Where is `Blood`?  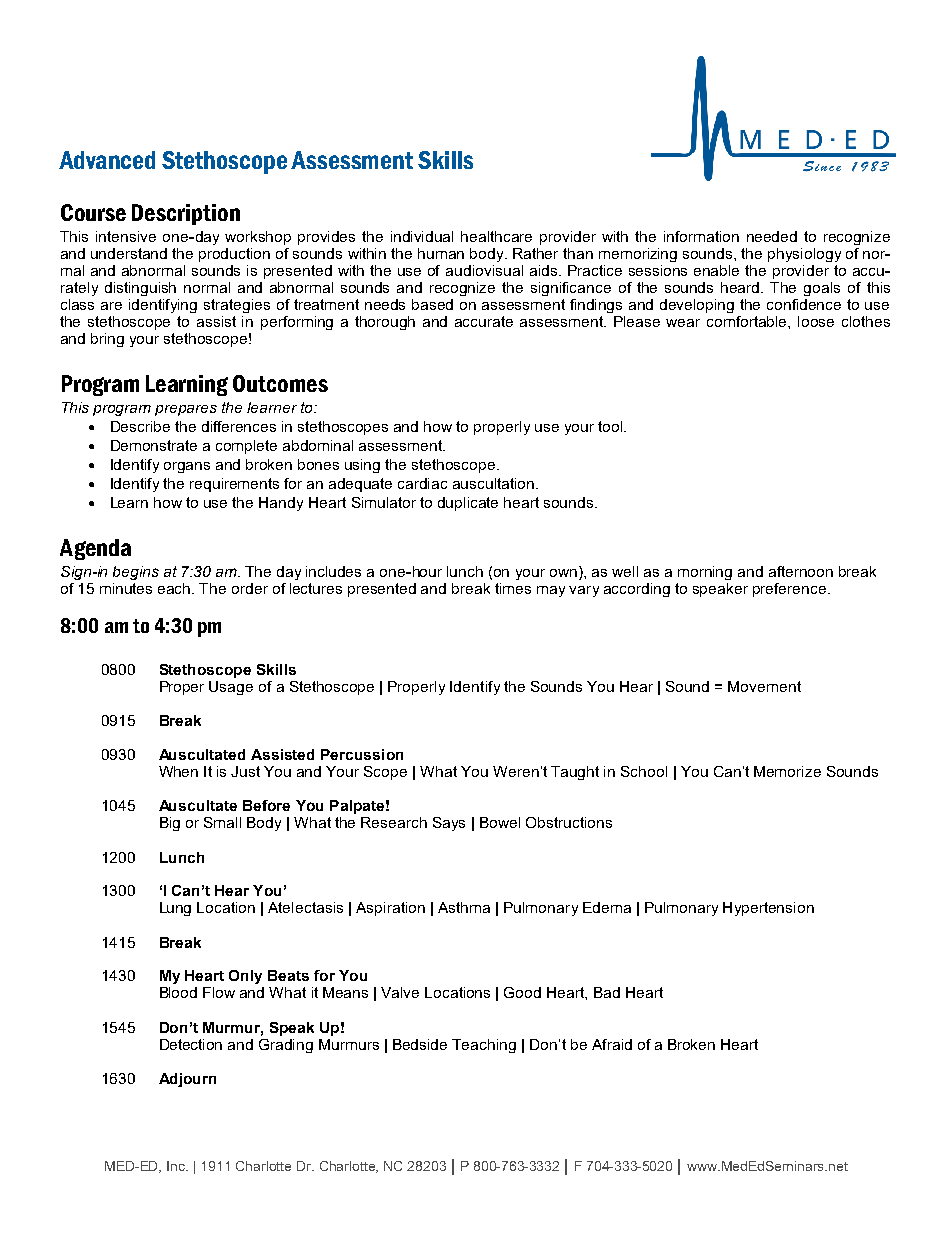
Blood is located at coordinates (178, 992).
